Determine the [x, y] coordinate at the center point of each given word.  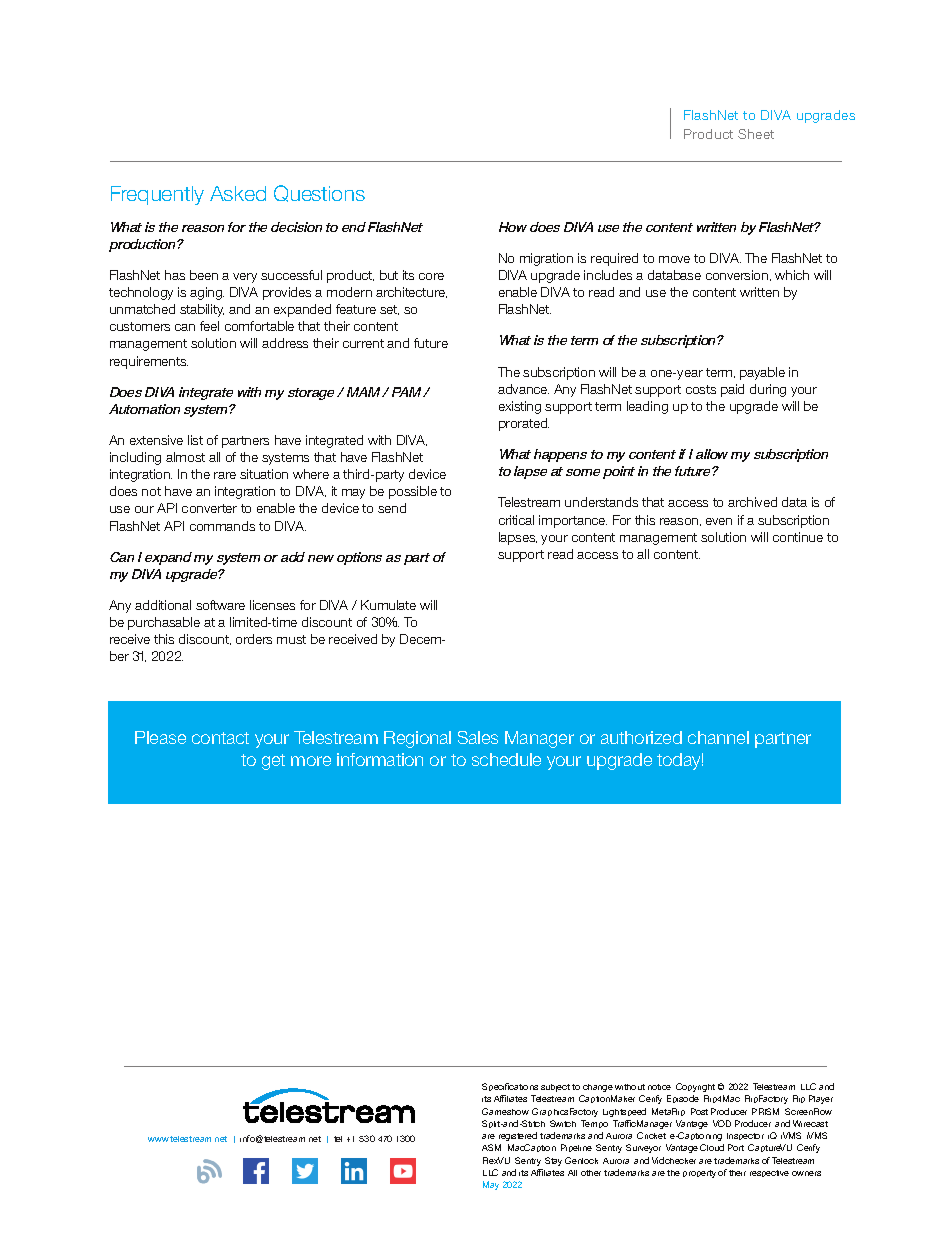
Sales [478, 737]
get [273, 762]
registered [518, 1136]
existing [520, 407]
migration [546, 259]
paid [732, 390]
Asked [238, 193]
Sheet [756, 134]
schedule [506, 759]
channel [718, 737]
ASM [491, 1147]
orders [254, 639]
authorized [641, 737]
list [195, 440]
